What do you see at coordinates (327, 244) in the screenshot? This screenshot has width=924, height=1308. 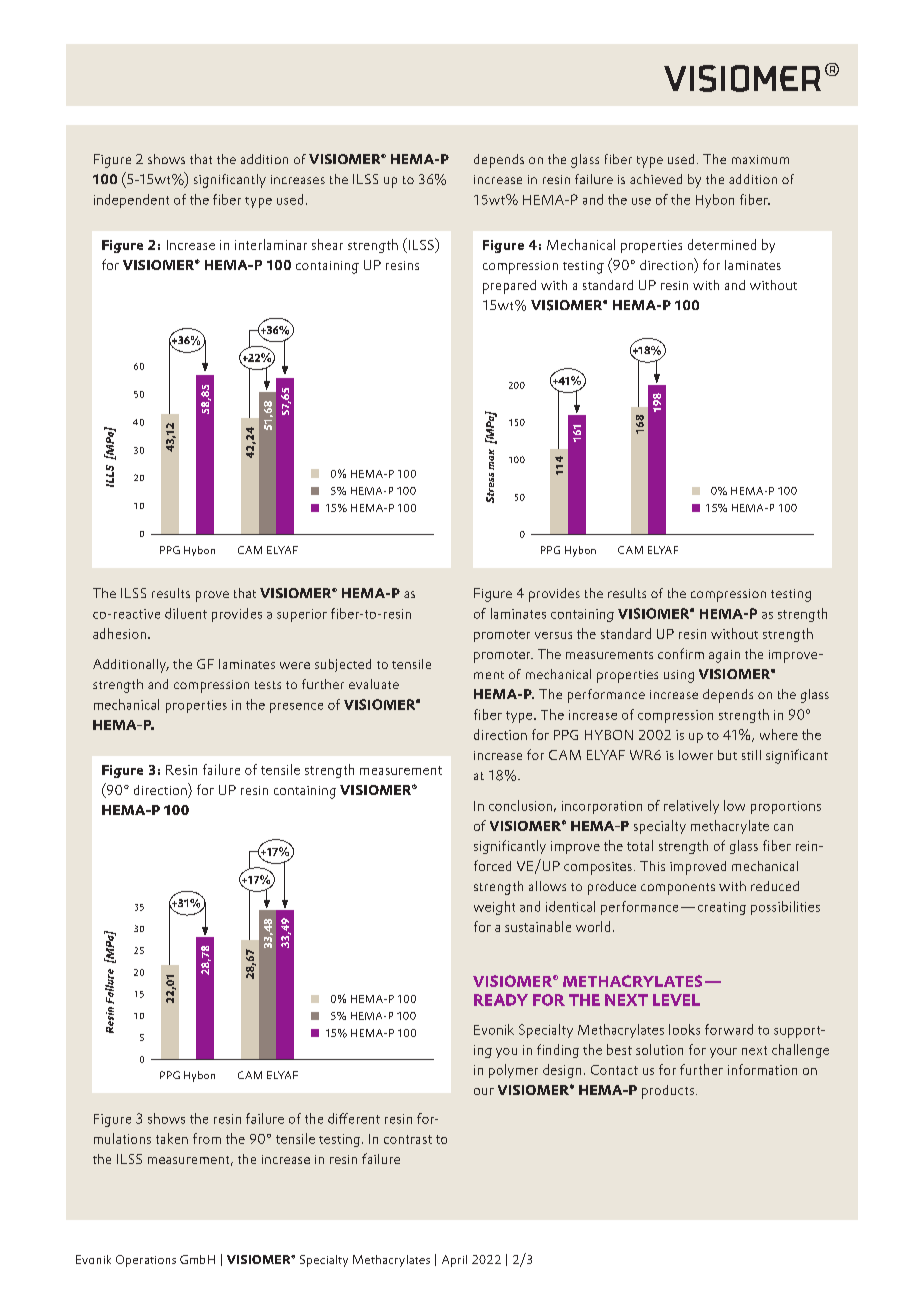 I see `shear` at bounding box center [327, 244].
